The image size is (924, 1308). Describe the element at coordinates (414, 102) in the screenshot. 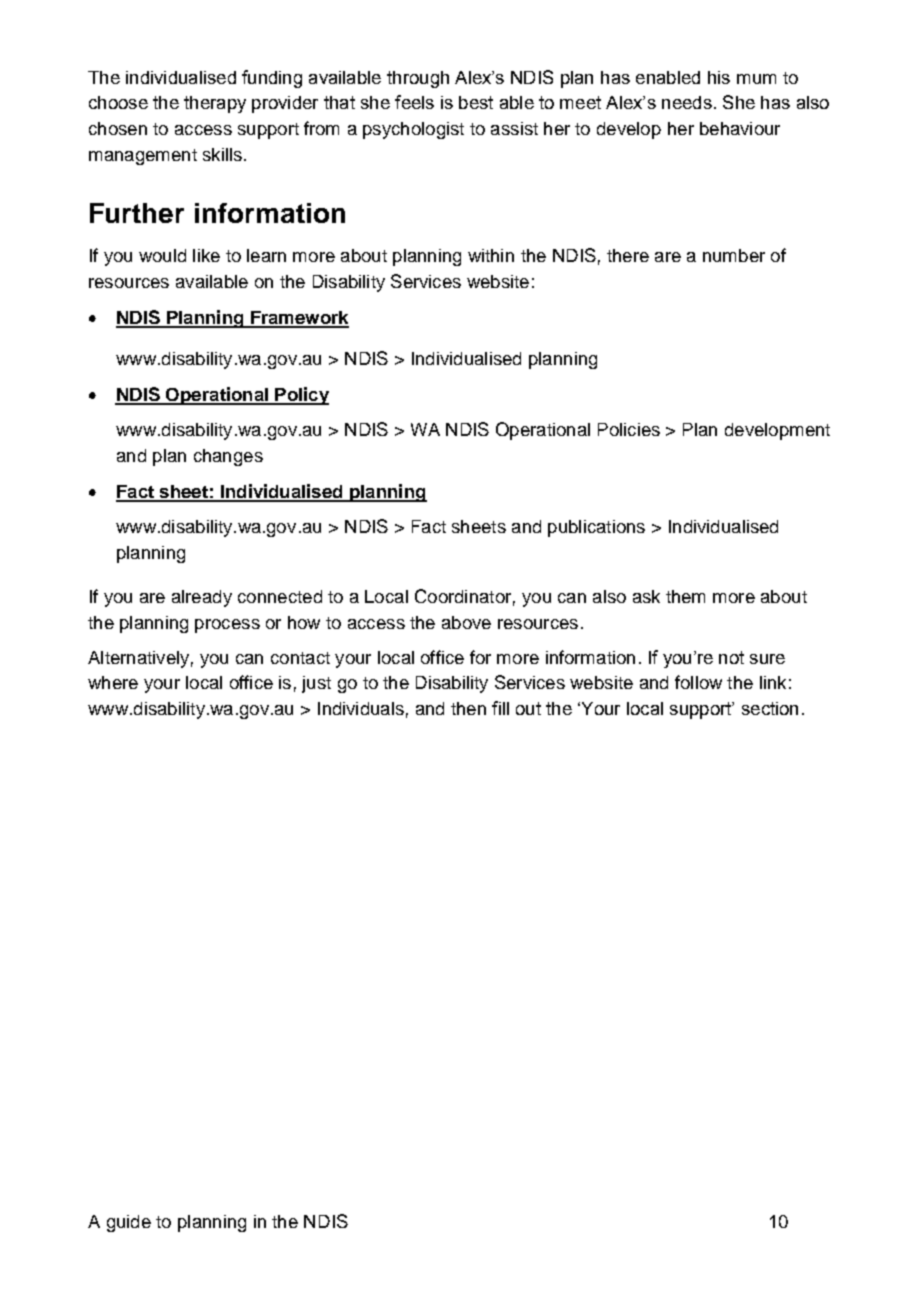

I see `feels` at that location.
